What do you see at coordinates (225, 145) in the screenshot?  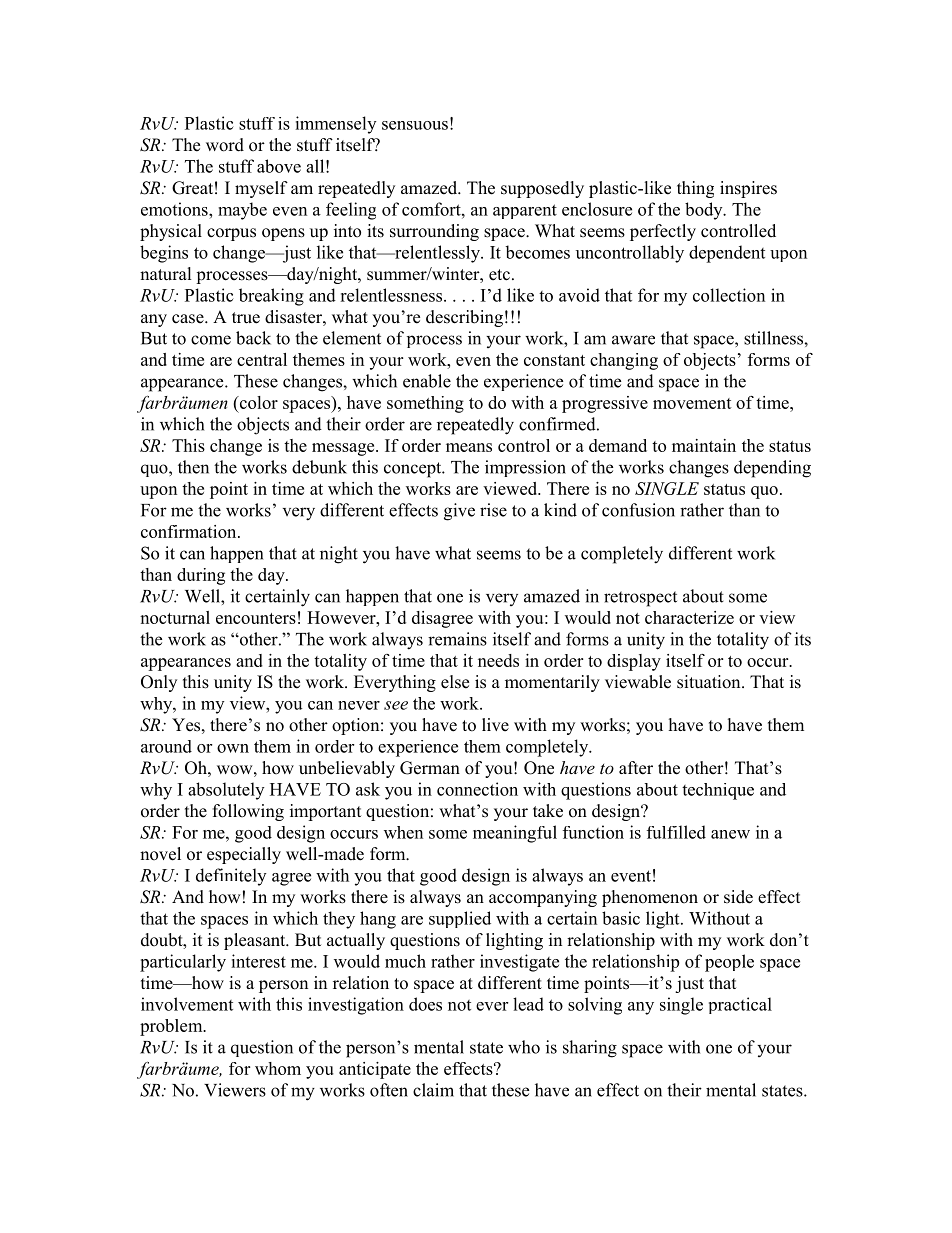 I see `word` at bounding box center [225, 145].
